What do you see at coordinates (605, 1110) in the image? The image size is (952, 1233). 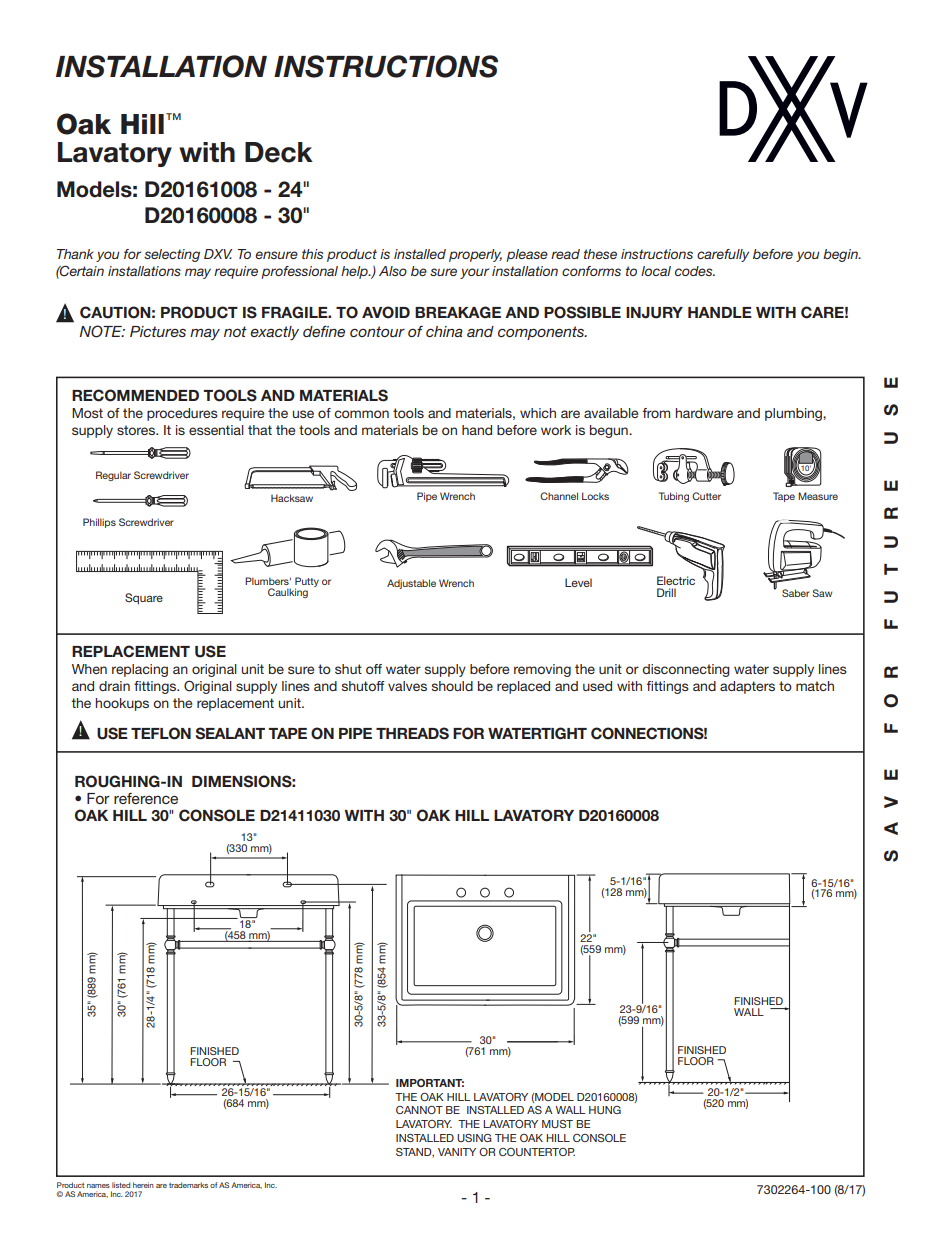 I see `HUNG` at bounding box center [605, 1110].
